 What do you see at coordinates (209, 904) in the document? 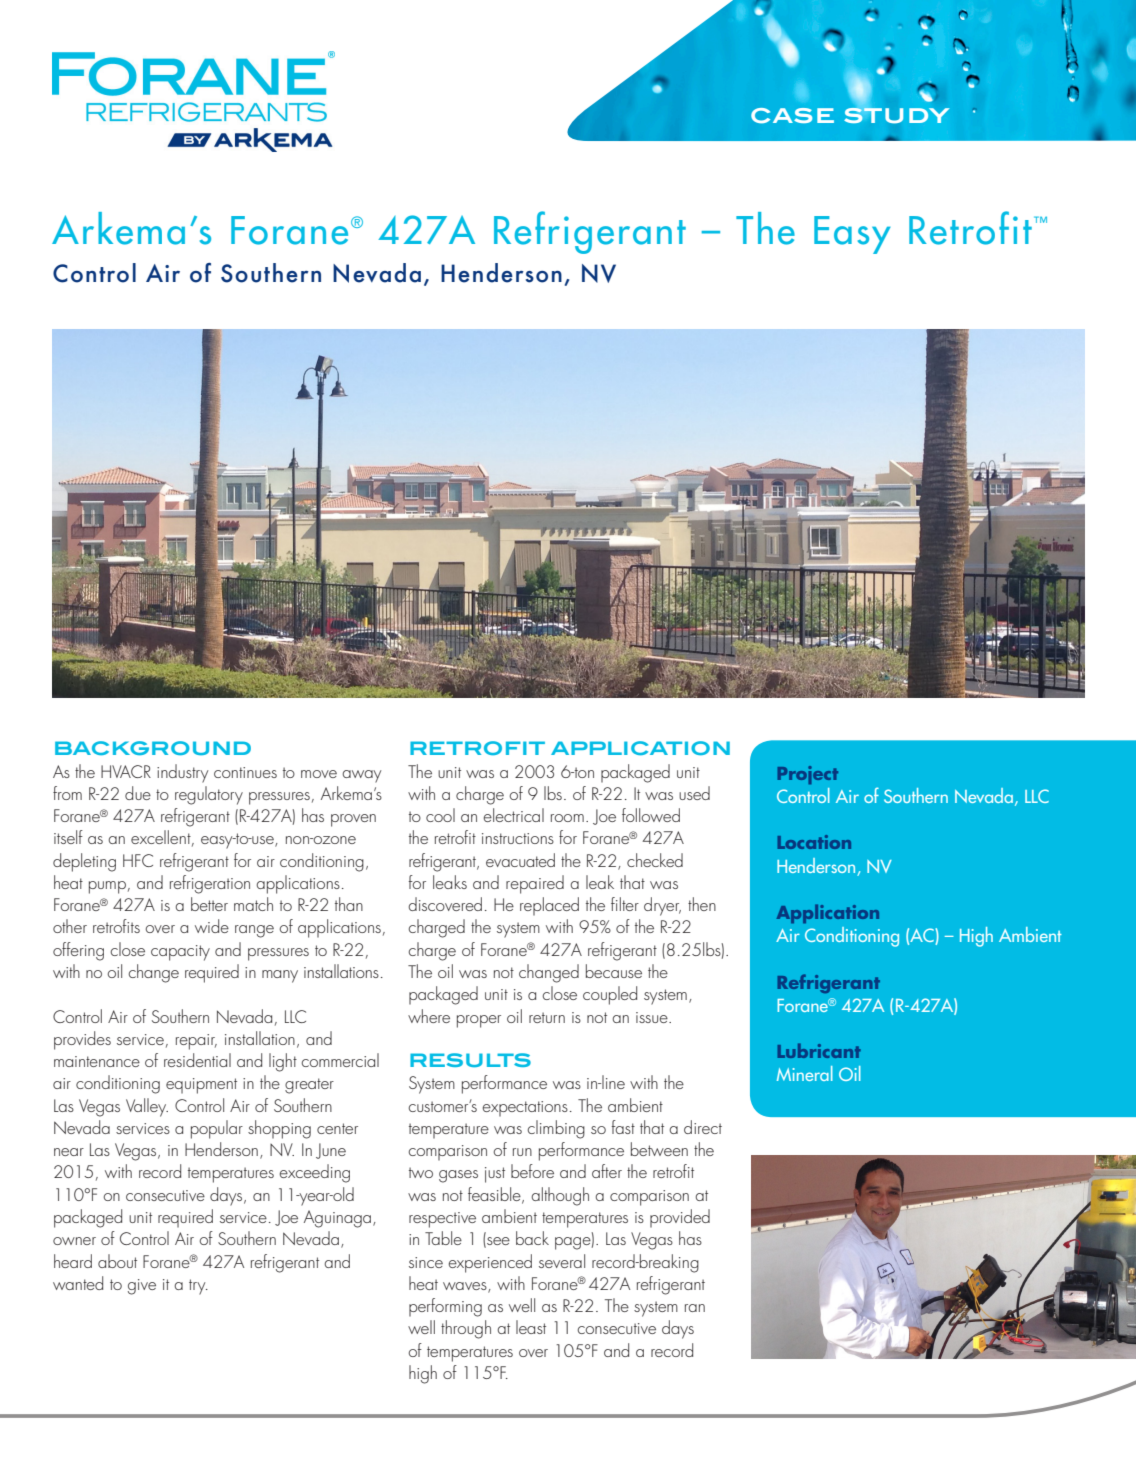
I see `better` at bounding box center [209, 904].
